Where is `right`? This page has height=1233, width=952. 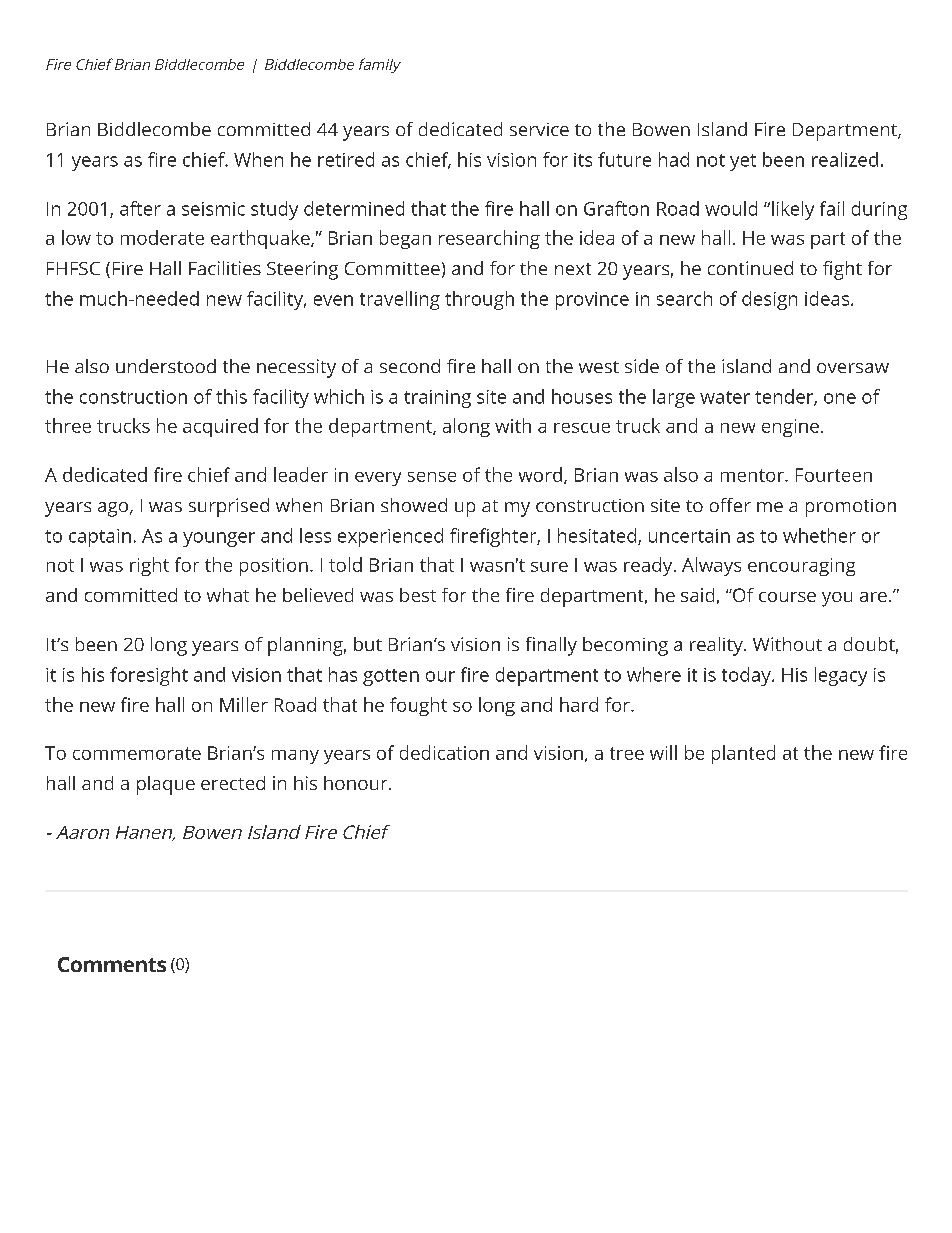 right is located at coordinates (149, 566).
